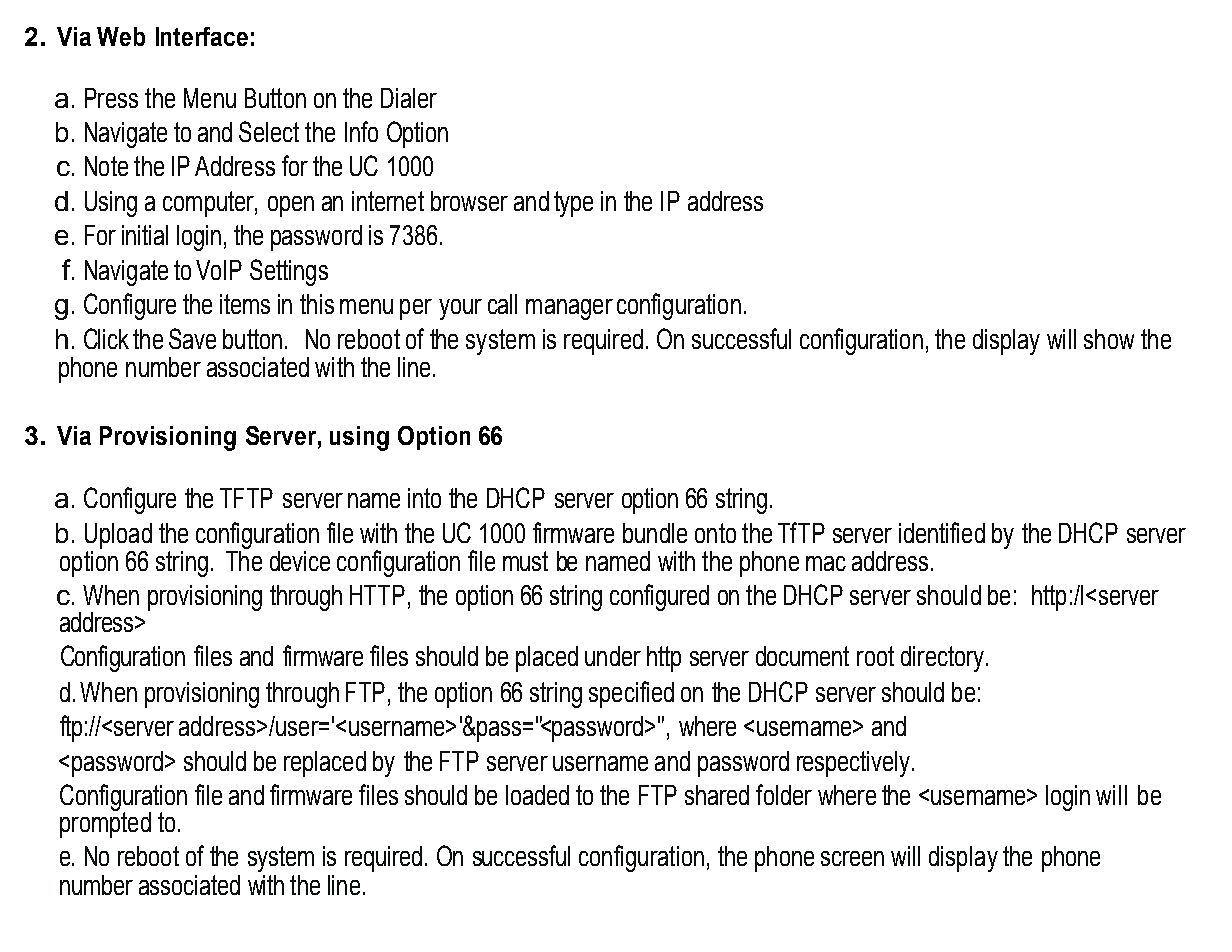 Image resolution: width=1232 pixels, height=952 pixels. Describe the element at coordinates (409, 98) in the screenshot. I see `Dialer` at that location.
